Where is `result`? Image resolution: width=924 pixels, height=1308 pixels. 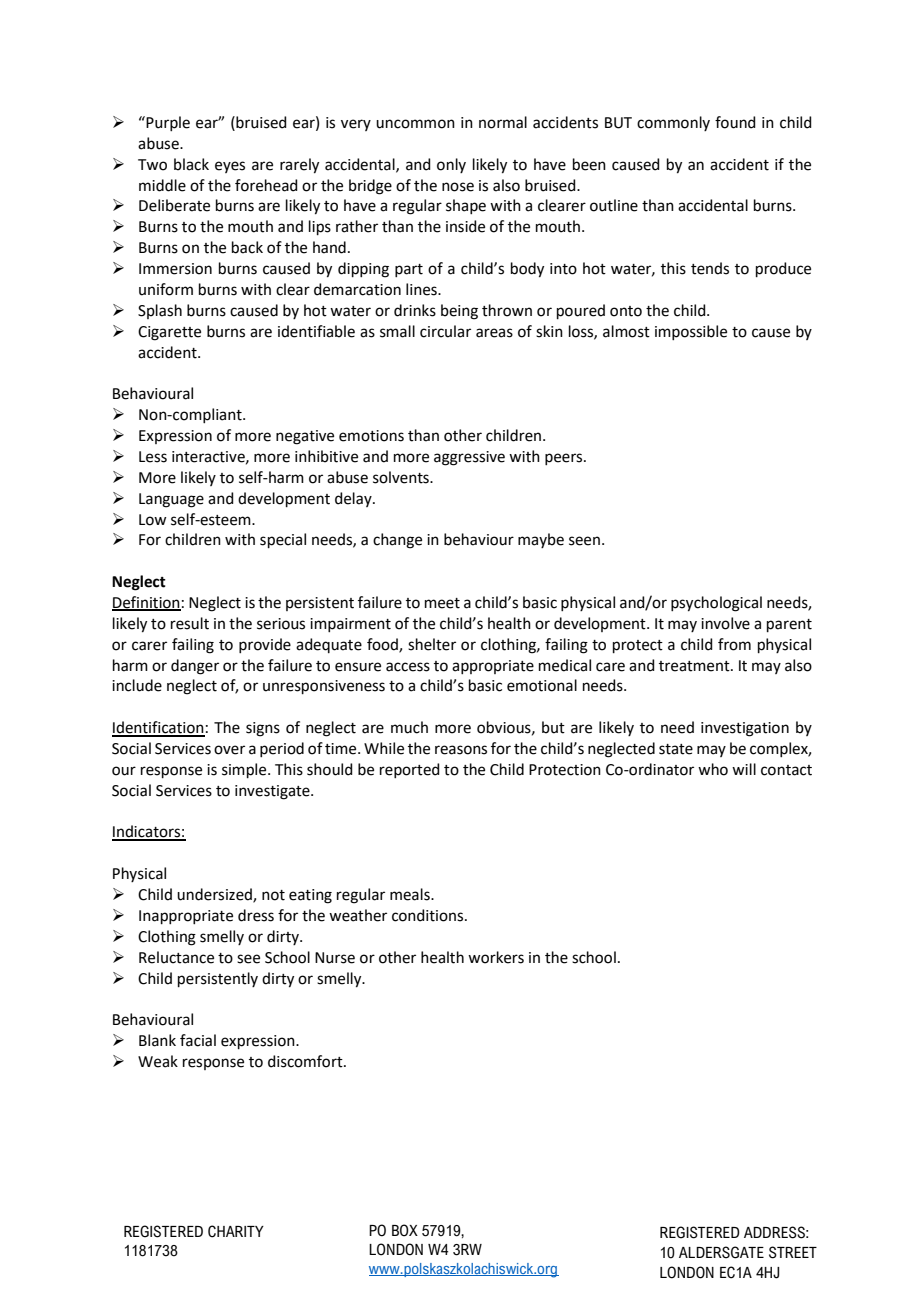
result is located at coordinates (190, 623).
